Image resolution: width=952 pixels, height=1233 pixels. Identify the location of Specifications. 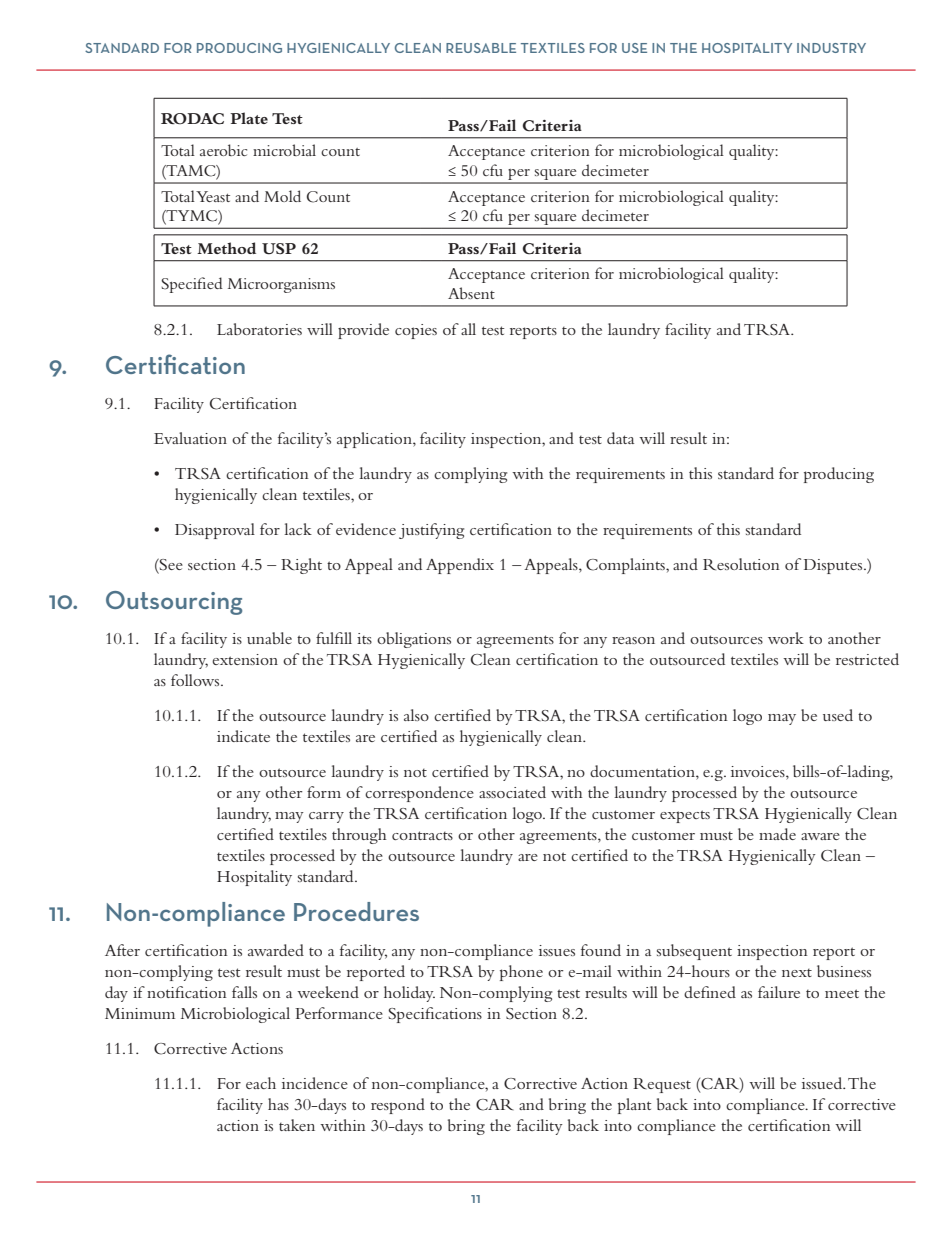
(435, 1015).
